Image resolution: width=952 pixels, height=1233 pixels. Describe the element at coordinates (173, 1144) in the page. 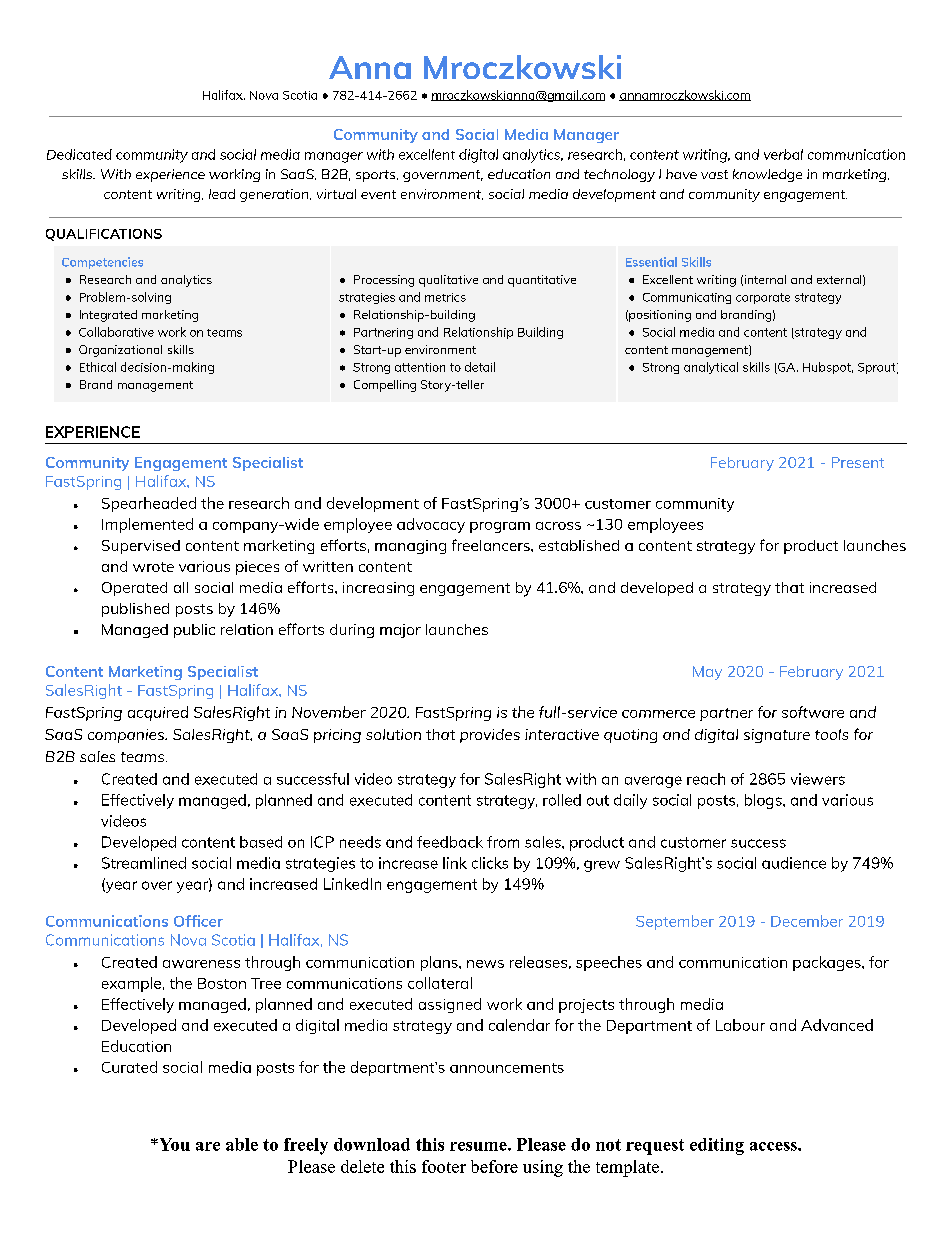

I see `You` at that location.
